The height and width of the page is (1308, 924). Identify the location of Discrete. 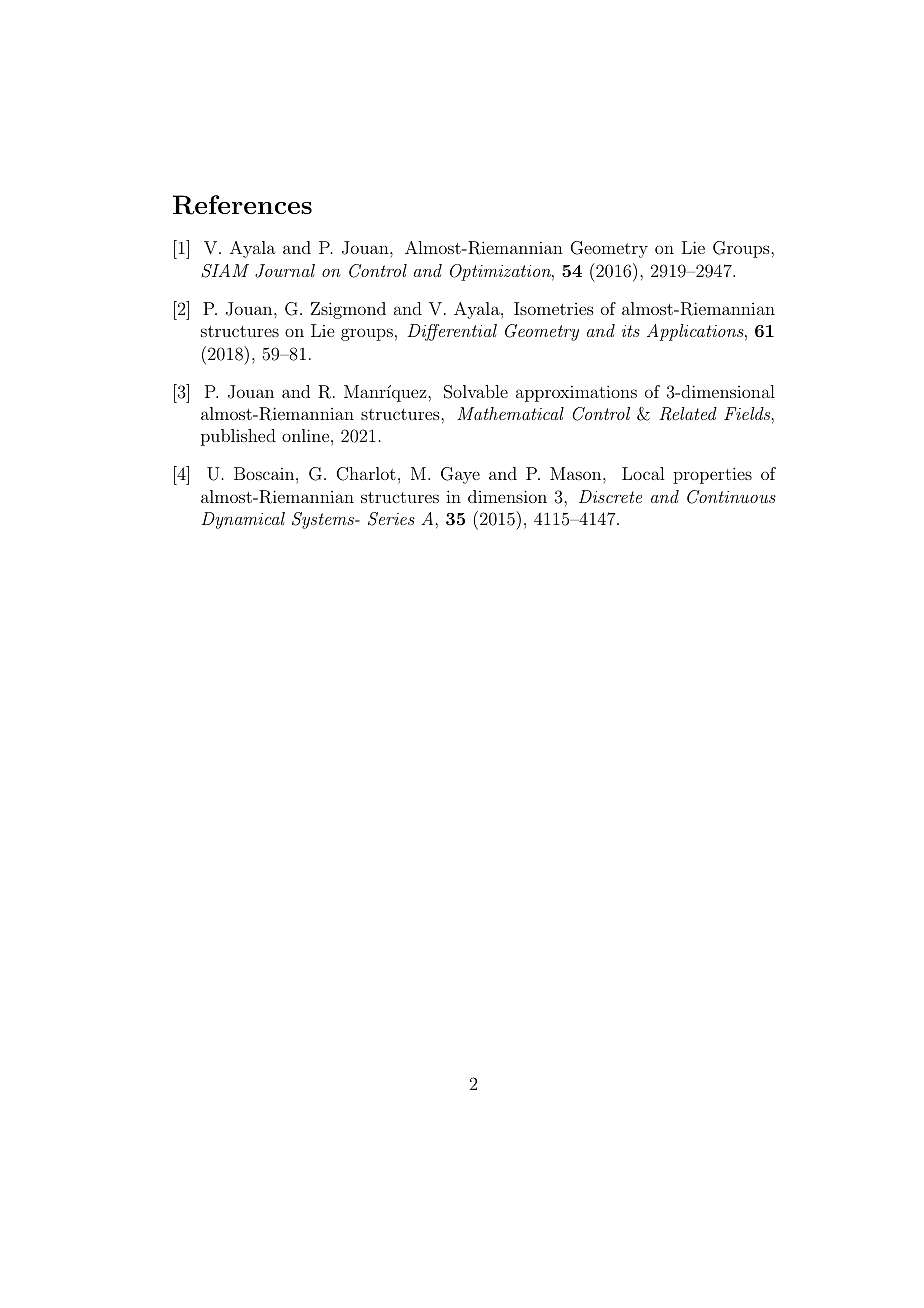
(610, 496).
